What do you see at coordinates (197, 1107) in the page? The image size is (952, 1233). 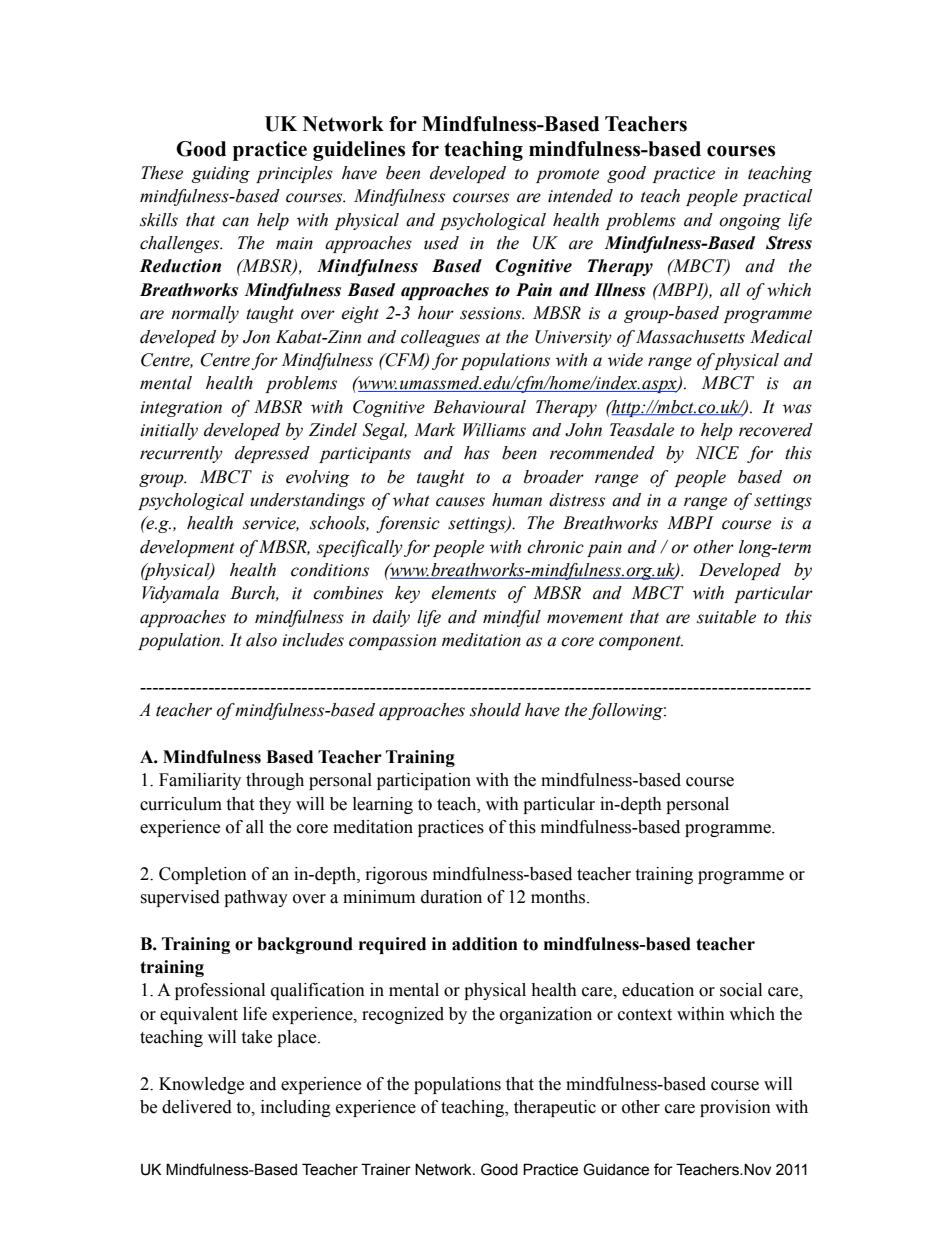 I see `delivered` at bounding box center [197, 1107].
